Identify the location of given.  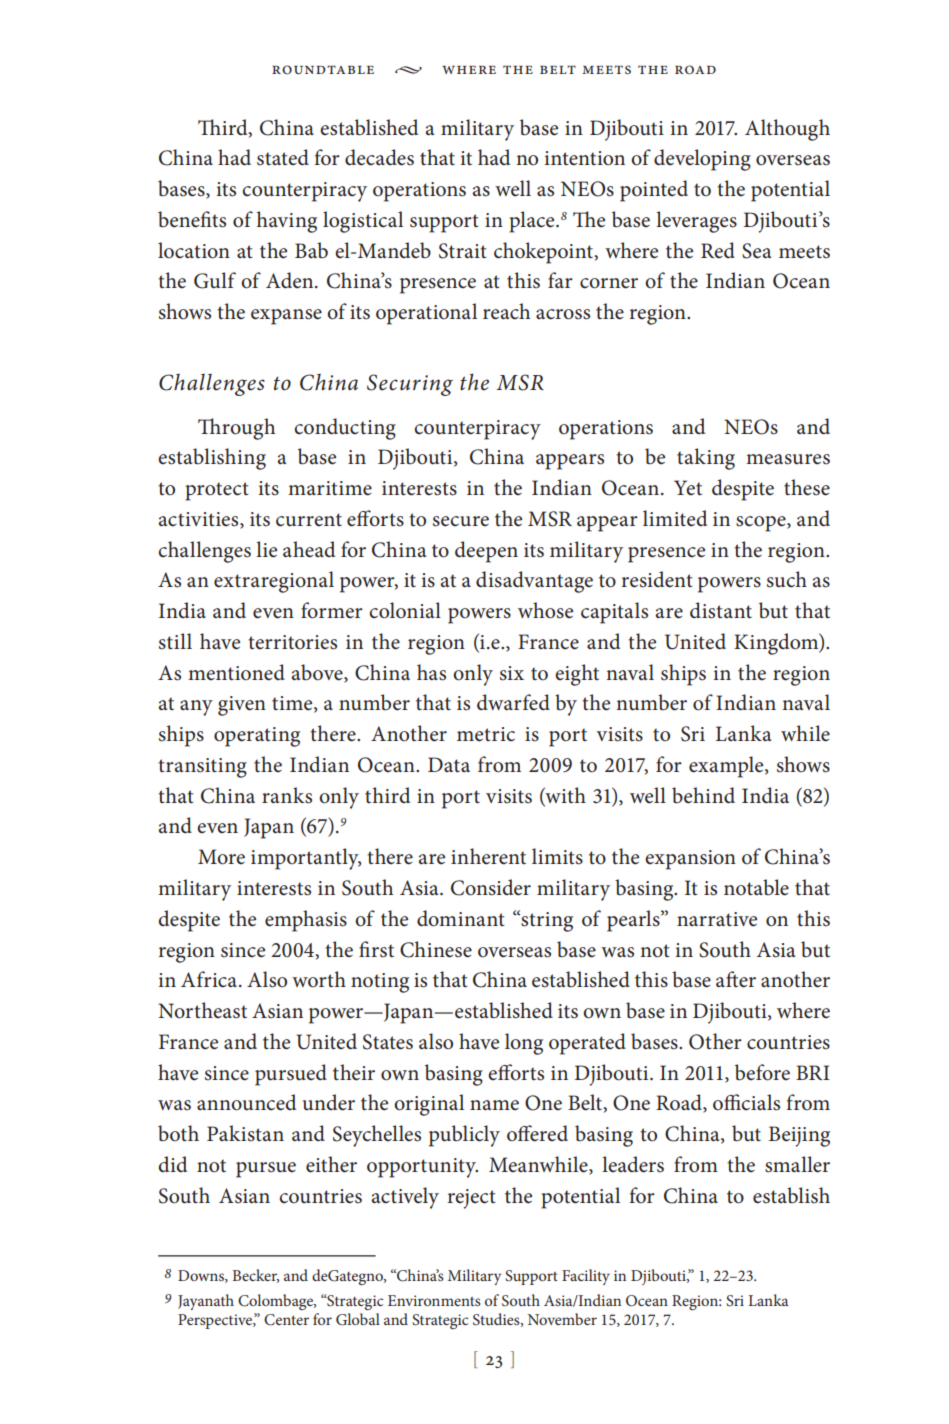
(242, 706).
